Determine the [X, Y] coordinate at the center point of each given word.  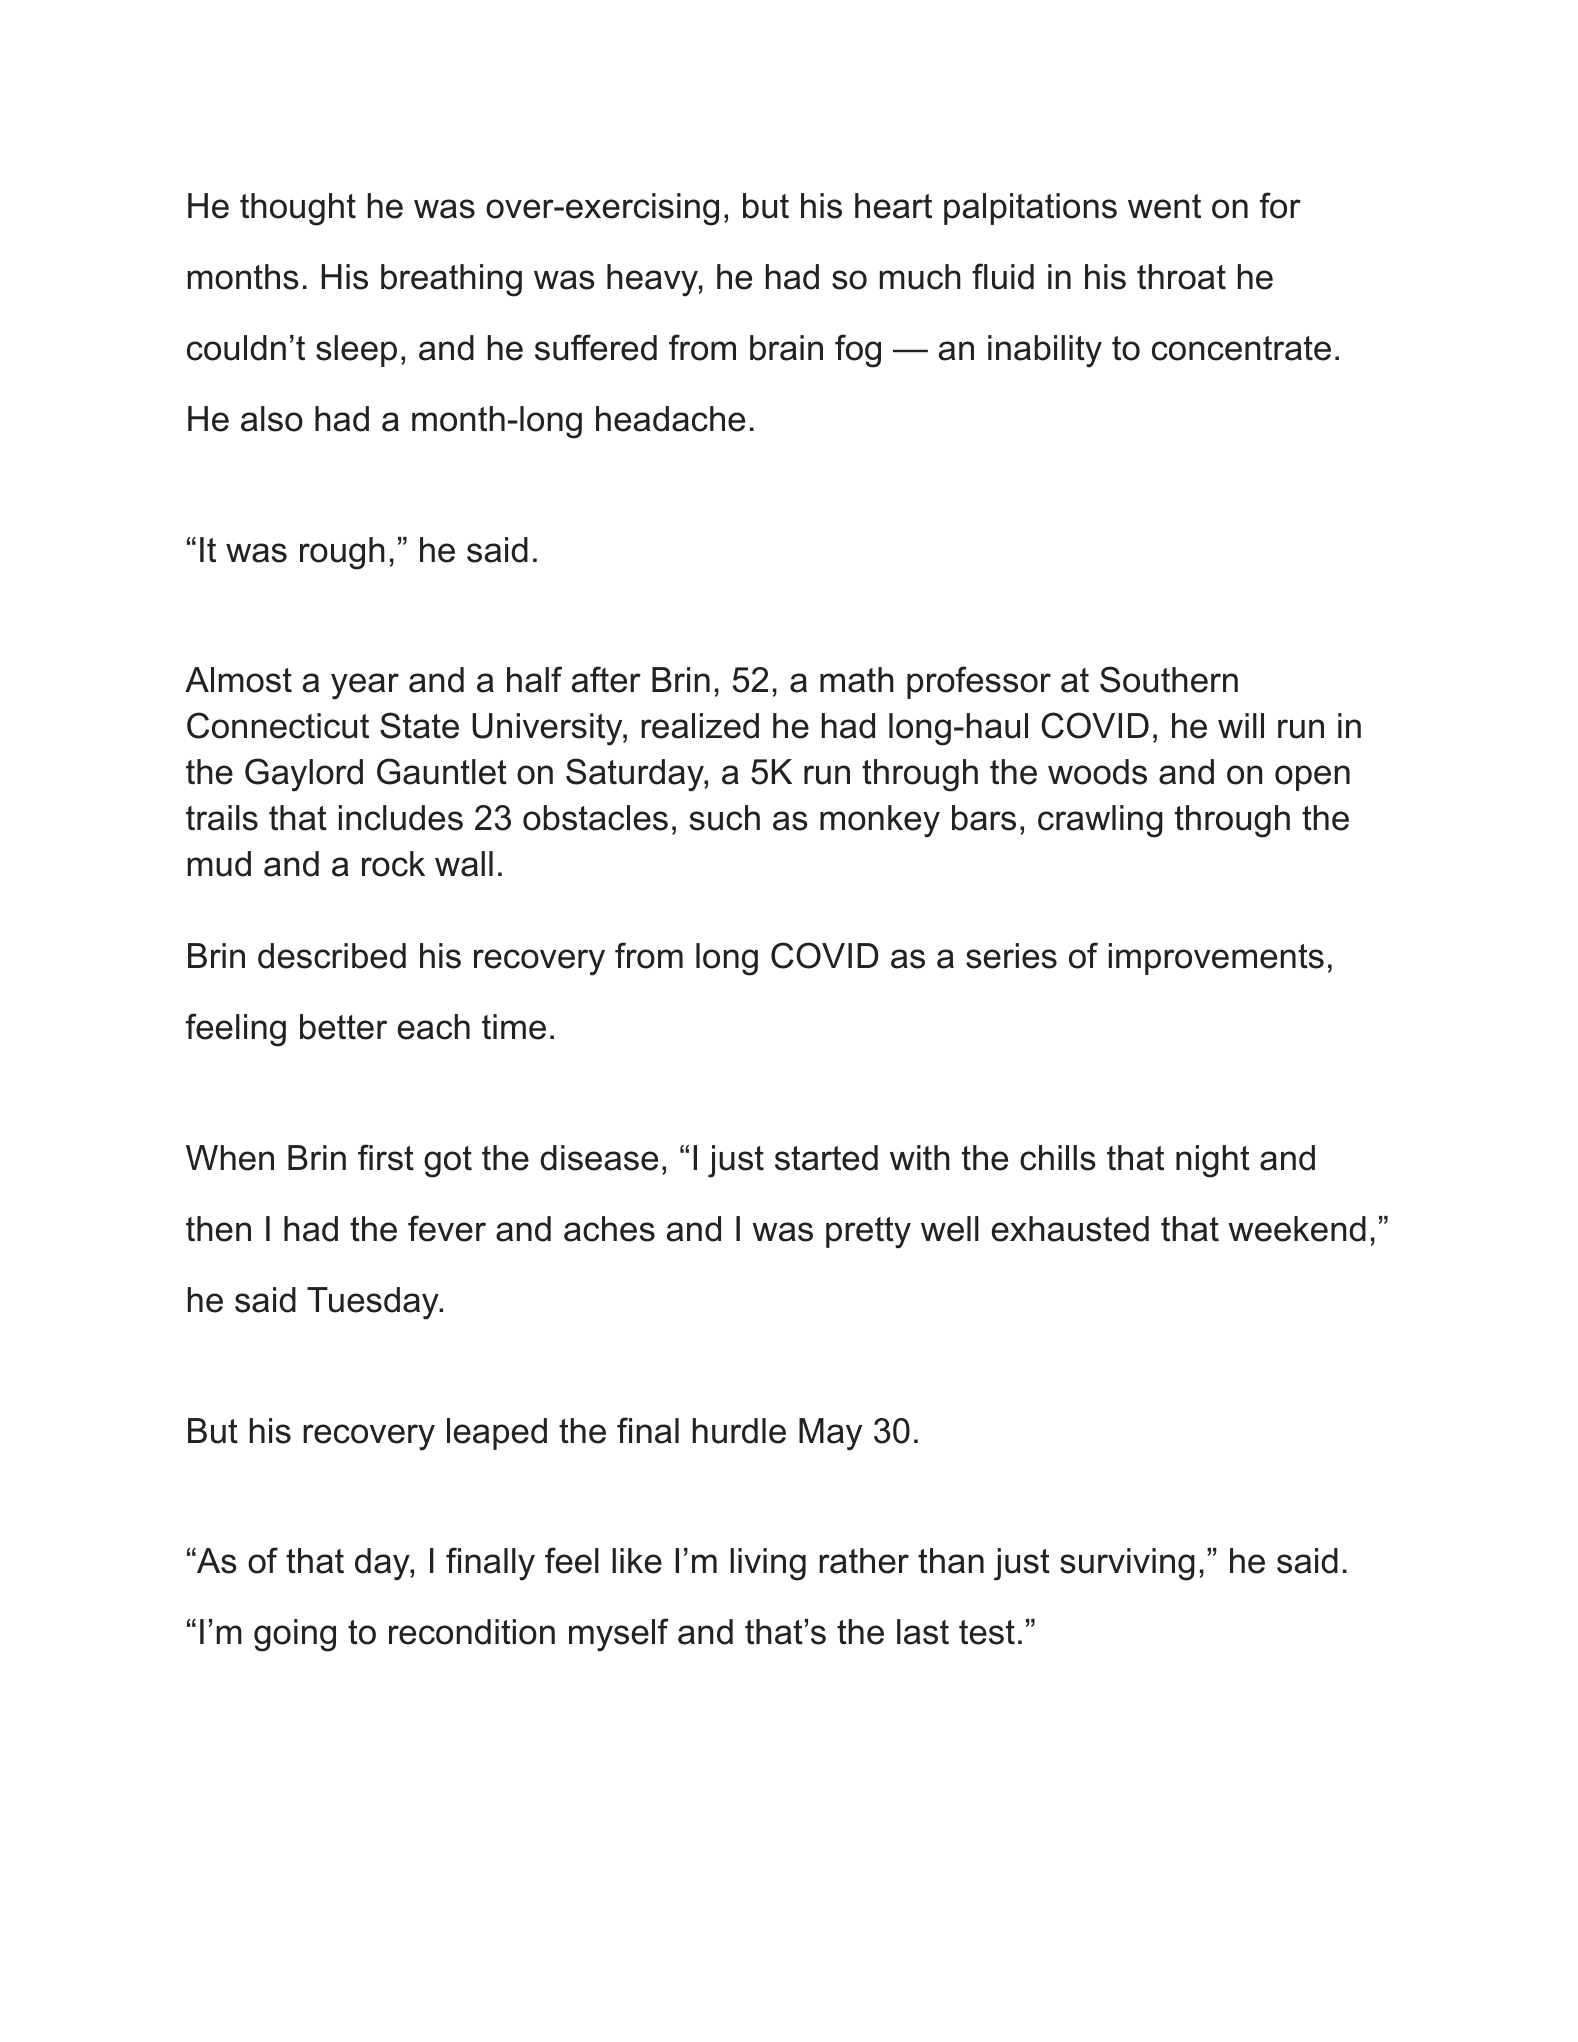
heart [893, 206]
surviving [1127, 1564]
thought [298, 209]
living [768, 1564]
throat [1181, 277]
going [295, 1635]
